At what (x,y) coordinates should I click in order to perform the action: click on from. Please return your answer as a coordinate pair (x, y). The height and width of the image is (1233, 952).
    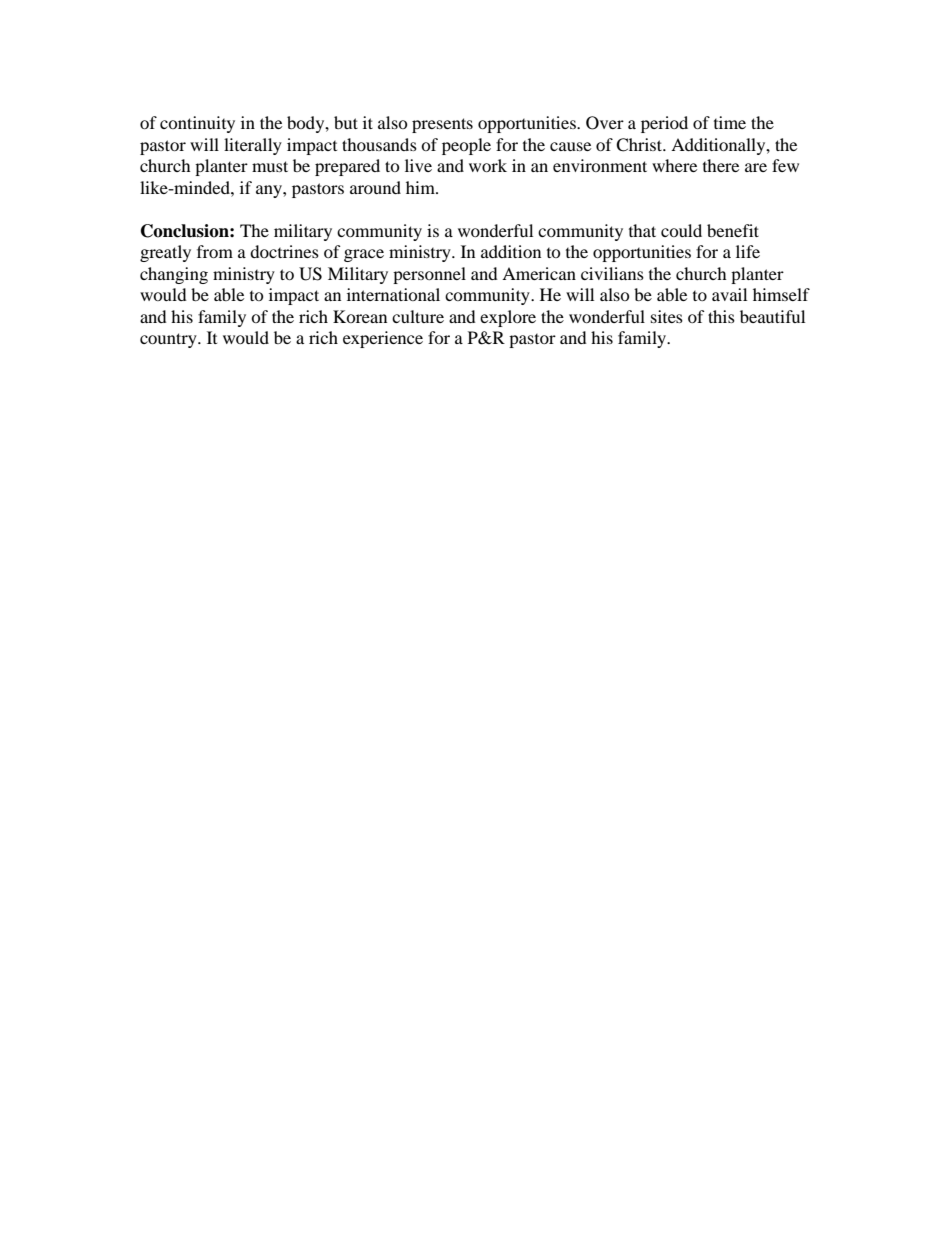
    Looking at the image, I should click on (215, 251).
